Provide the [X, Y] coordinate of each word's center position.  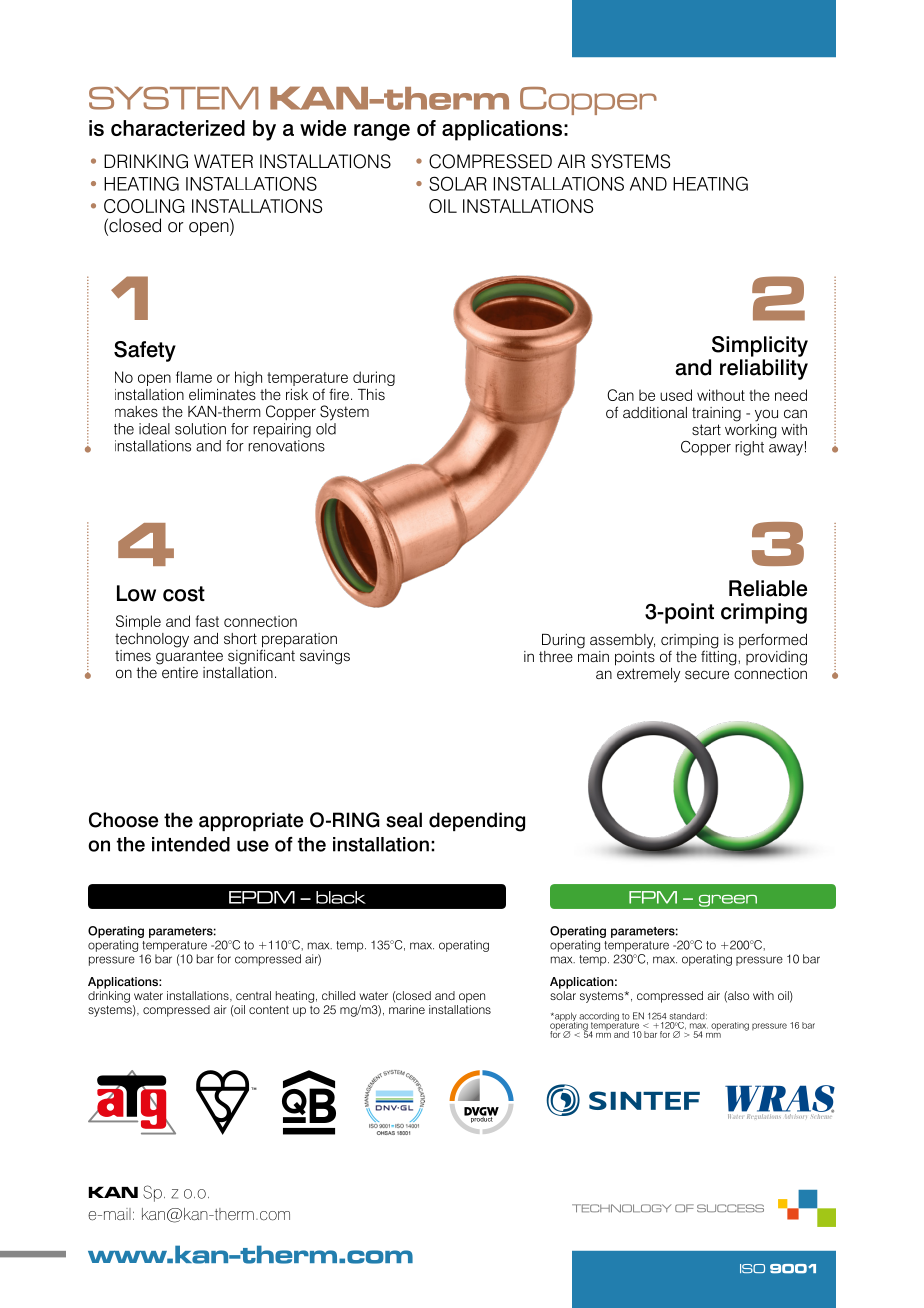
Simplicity [760, 346]
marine [407, 1009]
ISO [752, 1268]
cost [184, 594]
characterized [178, 128]
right [749, 448]
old [326, 429]
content [269, 1009]
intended [191, 844]
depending [477, 822]
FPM [653, 897]
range [382, 132]
